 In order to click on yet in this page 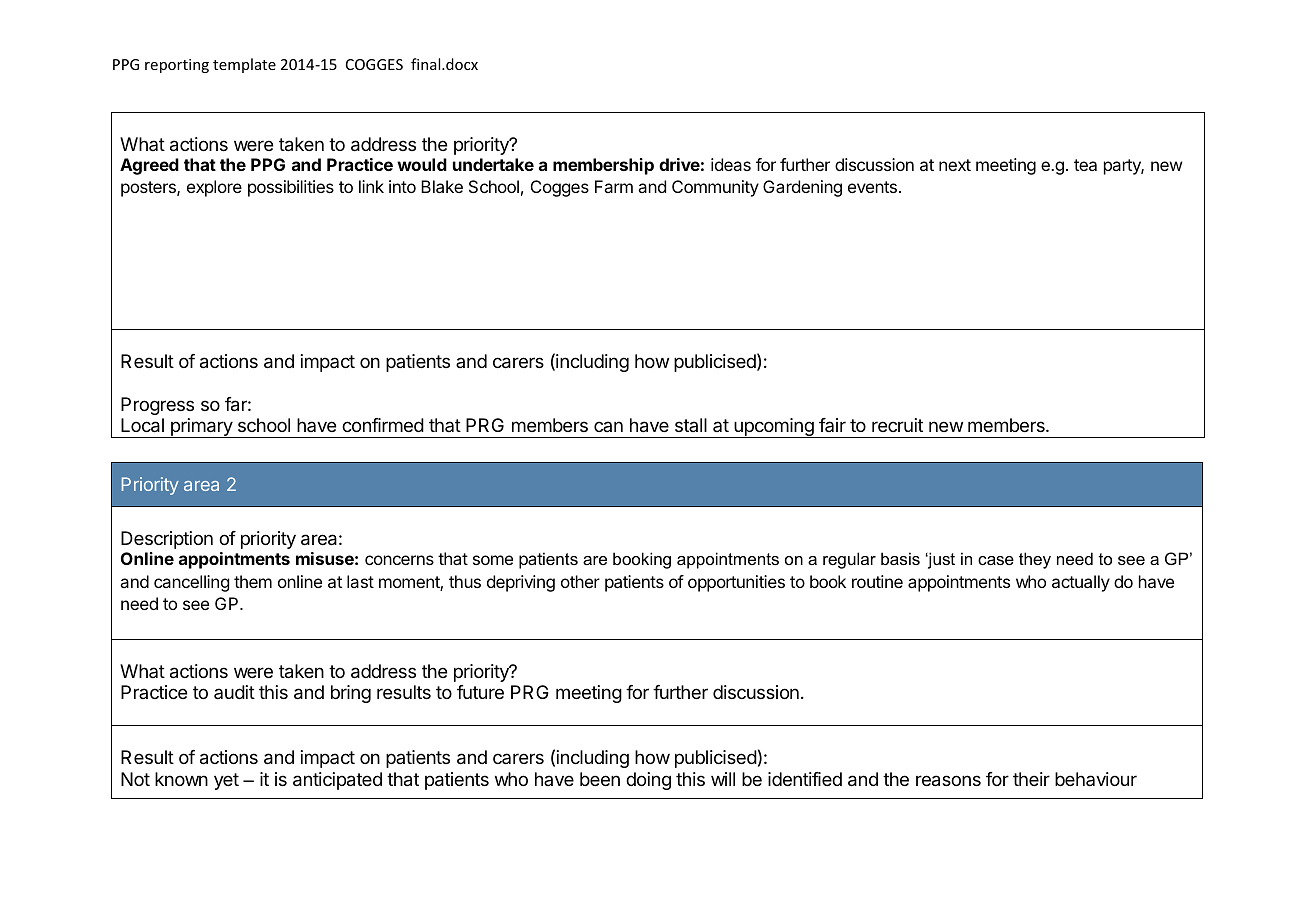, I will do `click(226, 781)`.
